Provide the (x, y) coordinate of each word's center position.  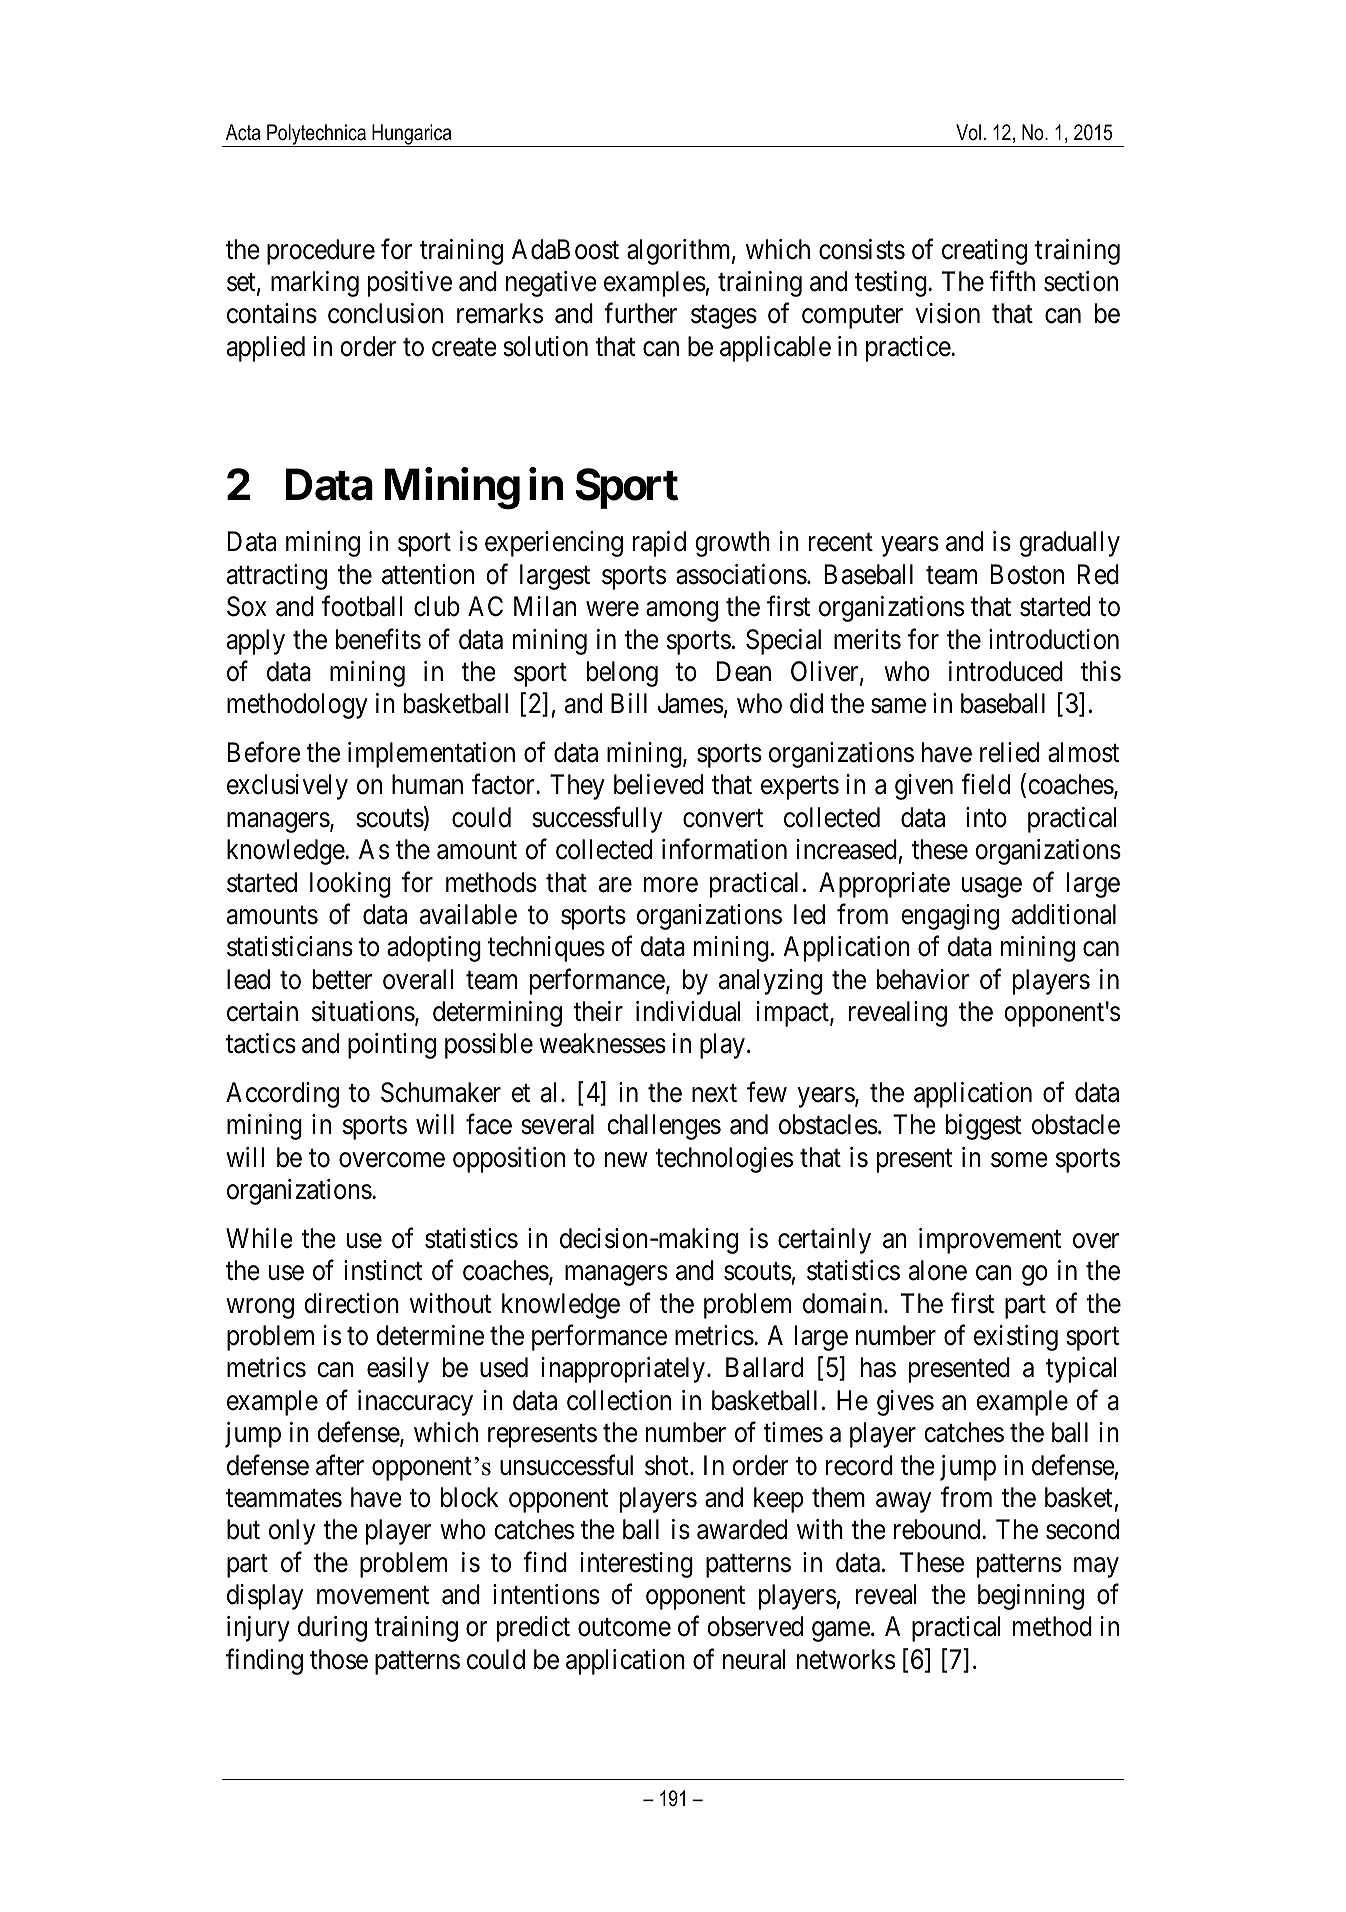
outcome (624, 1628)
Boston (1027, 574)
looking (350, 885)
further (640, 313)
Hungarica (412, 135)
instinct (383, 1270)
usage (992, 887)
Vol (968, 132)
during (332, 1629)
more (671, 885)
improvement (990, 1241)
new (626, 1160)
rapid (659, 544)
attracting (277, 577)
